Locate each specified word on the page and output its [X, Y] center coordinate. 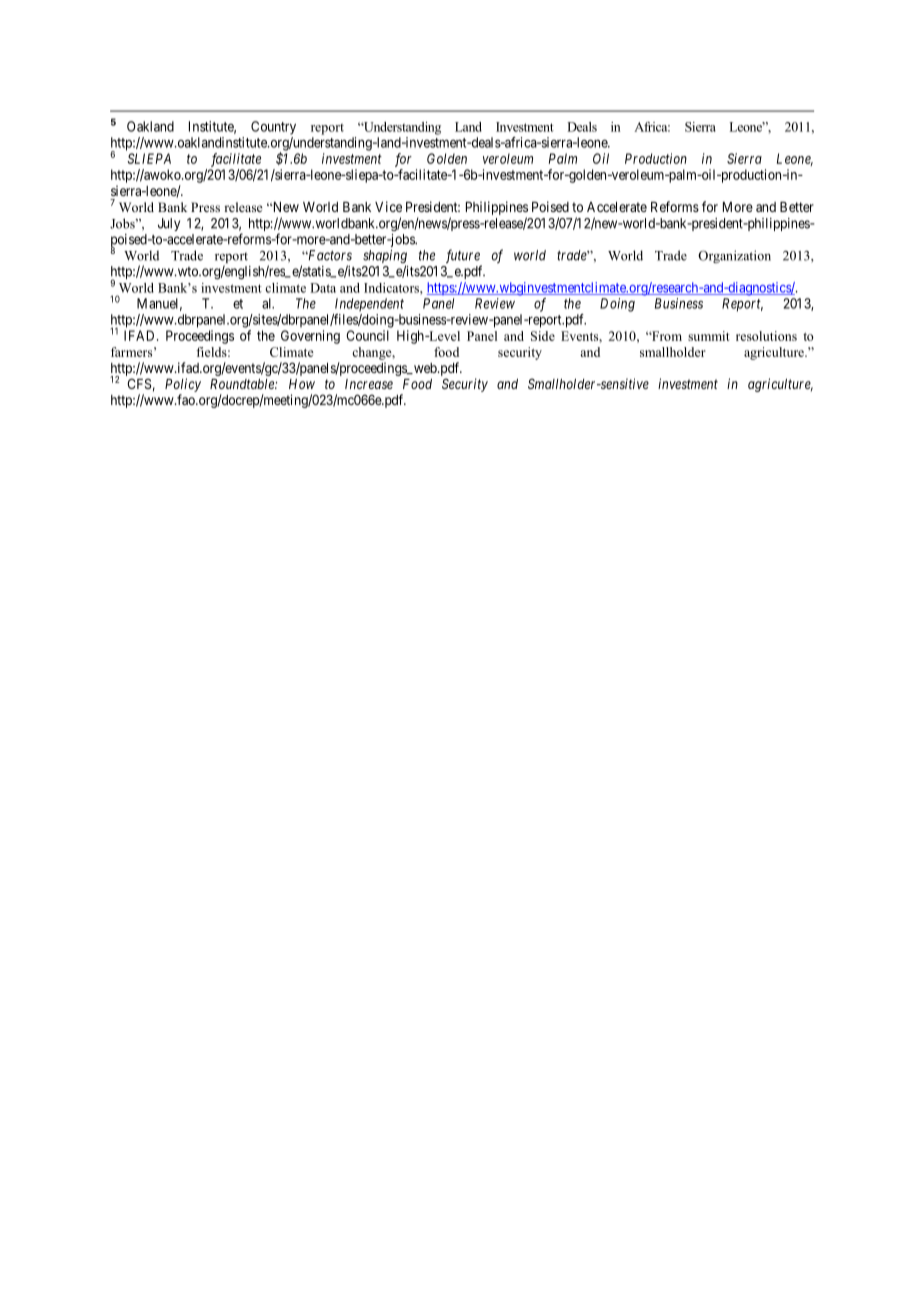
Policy [183, 385]
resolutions [766, 336]
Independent [369, 304]
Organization [734, 256]
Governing [310, 337]
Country [273, 128]
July [169, 224]
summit [709, 336]
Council [367, 335]
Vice [388, 206]
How [302, 384]
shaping [385, 258]
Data [323, 288]
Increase [369, 384]
